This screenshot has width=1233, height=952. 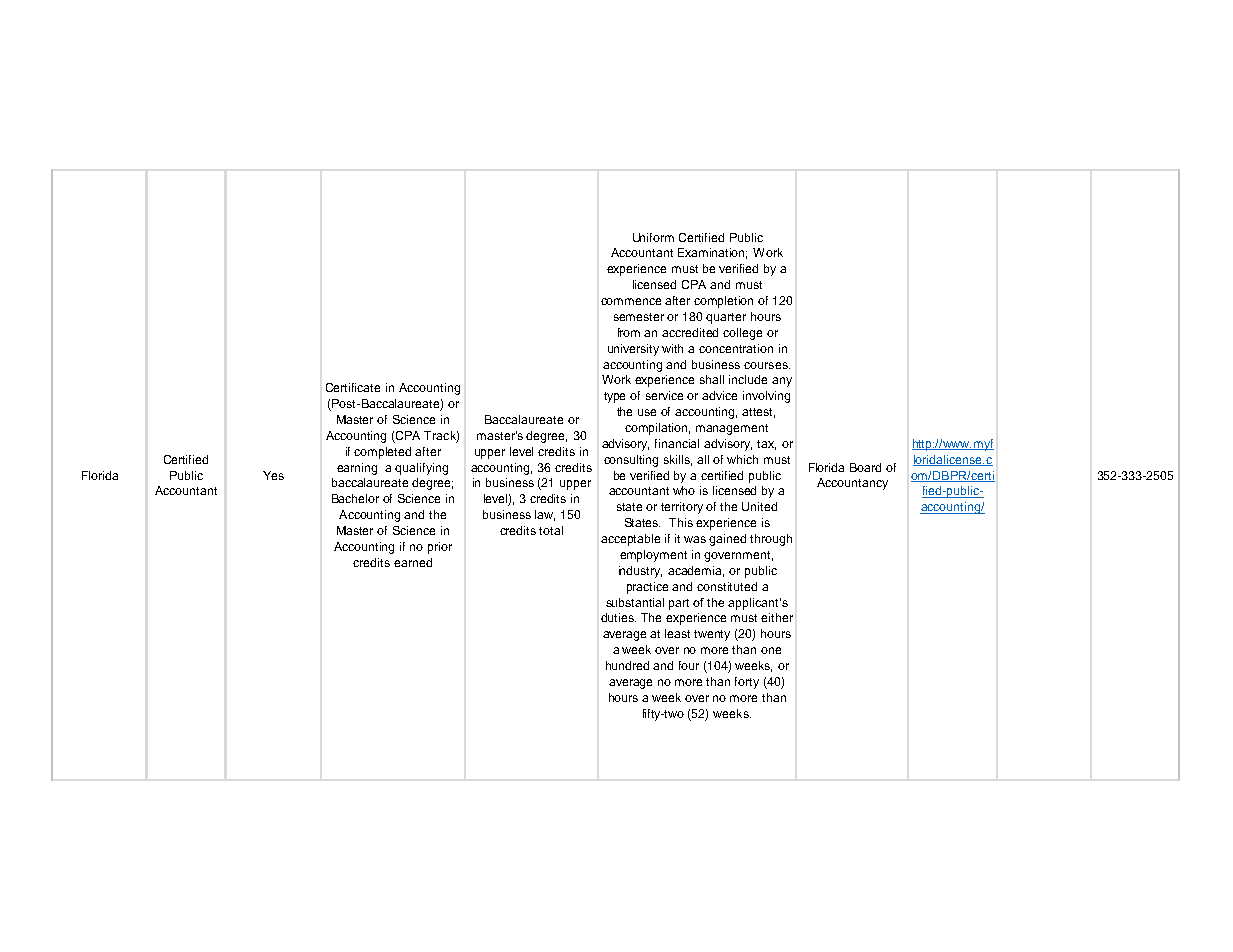 I want to click on completed, so click(x=382, y=453).
